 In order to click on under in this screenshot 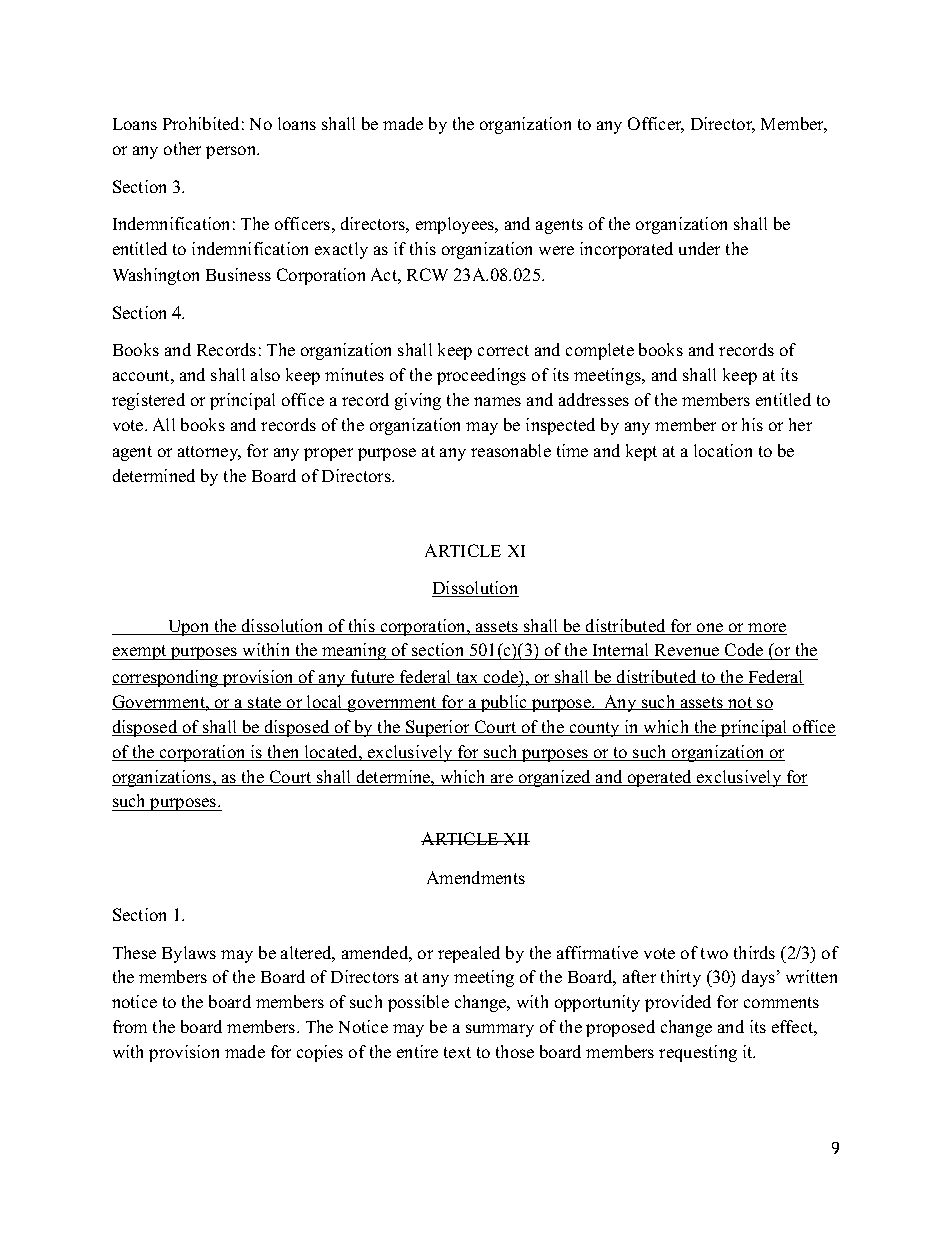, I will do `click(699, 248)`.
